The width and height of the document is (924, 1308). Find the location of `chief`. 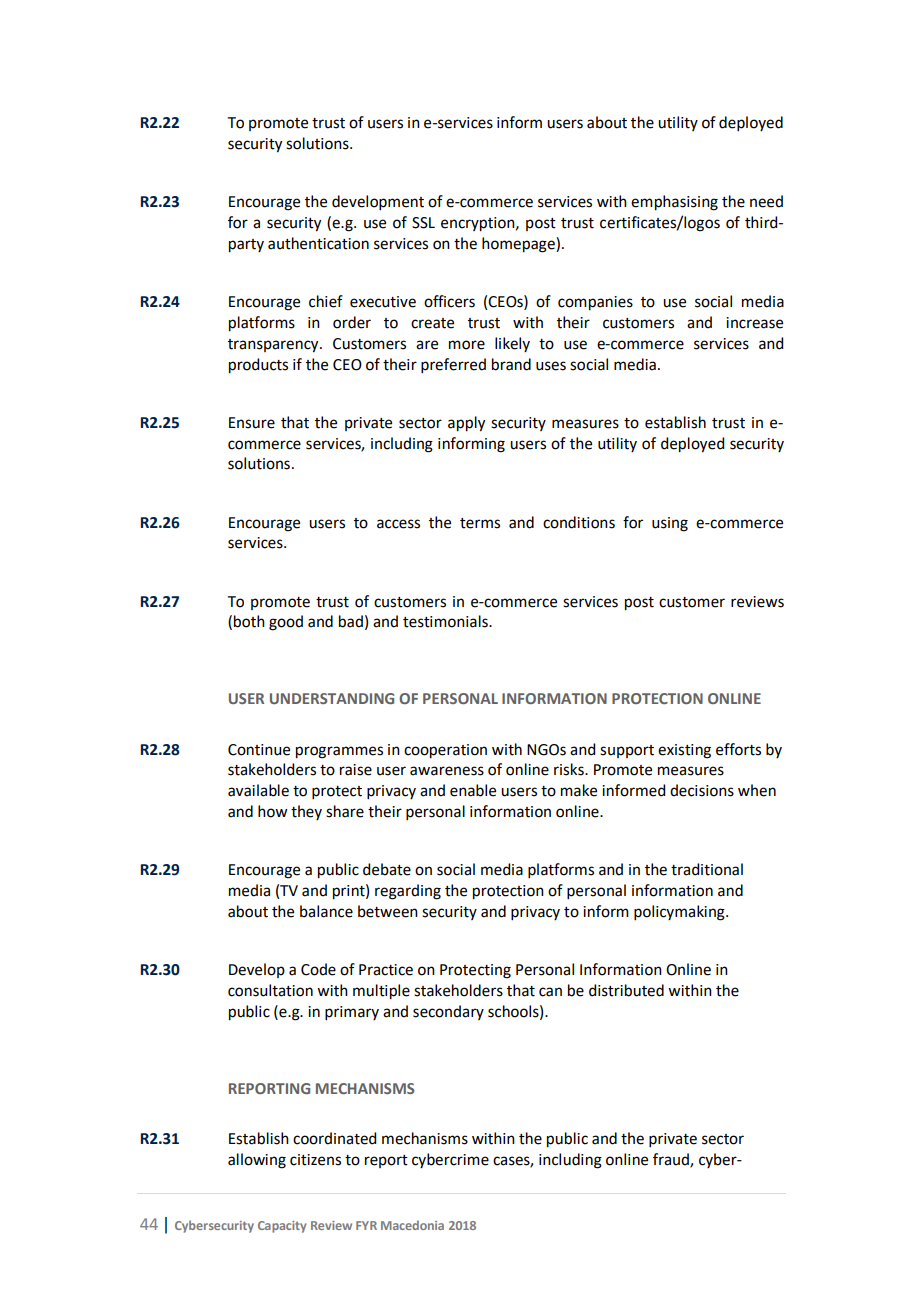

chief is located at coordinates (326, 301).
